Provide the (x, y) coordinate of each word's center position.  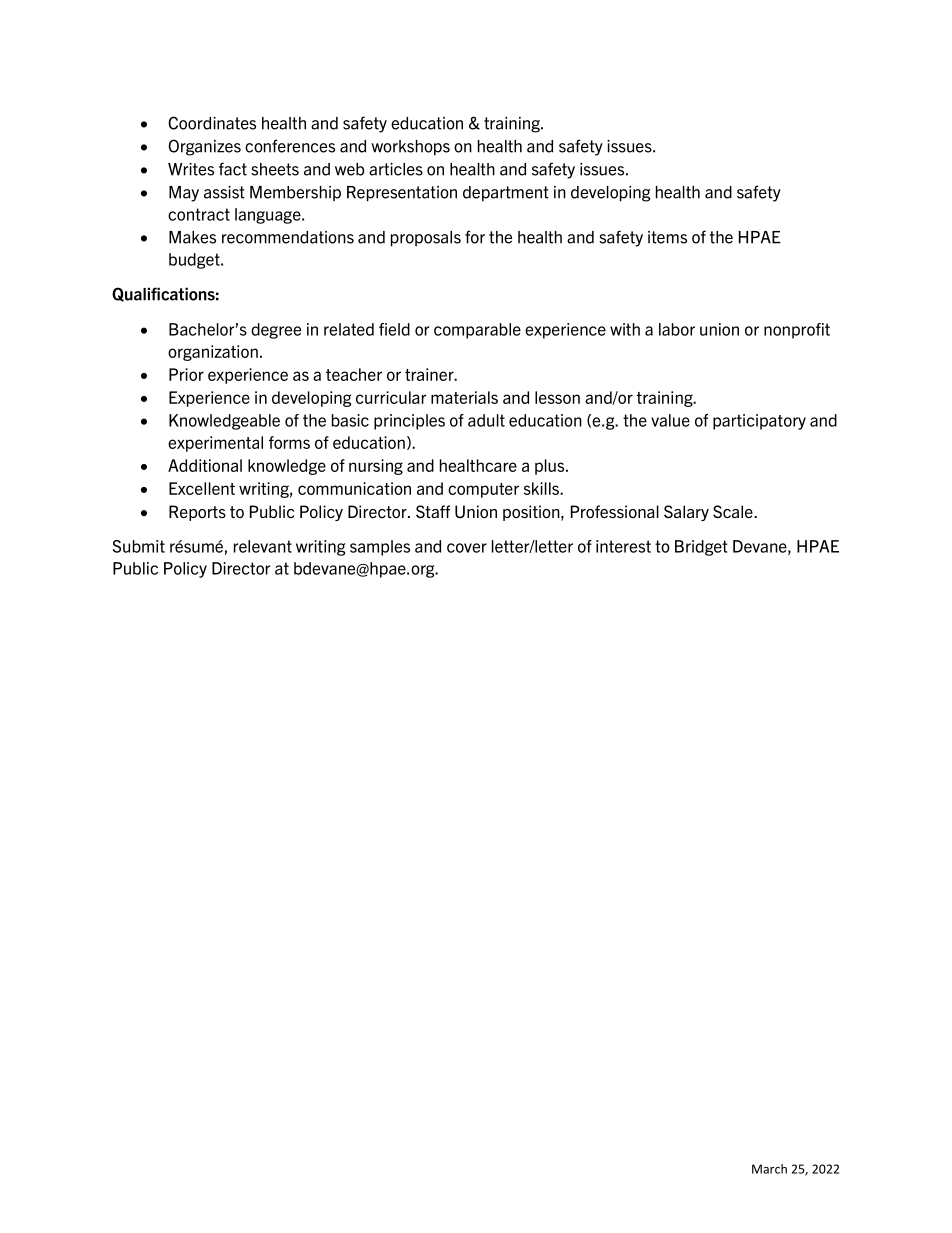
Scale (734, 511)
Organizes (204, 147)
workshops (410, 147)
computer (483, 490)
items (667, 237)
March (769, 1169)
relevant (263, 546)
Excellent (202, 488)
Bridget (701, 548)
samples (380, 548)
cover (467, 548)
